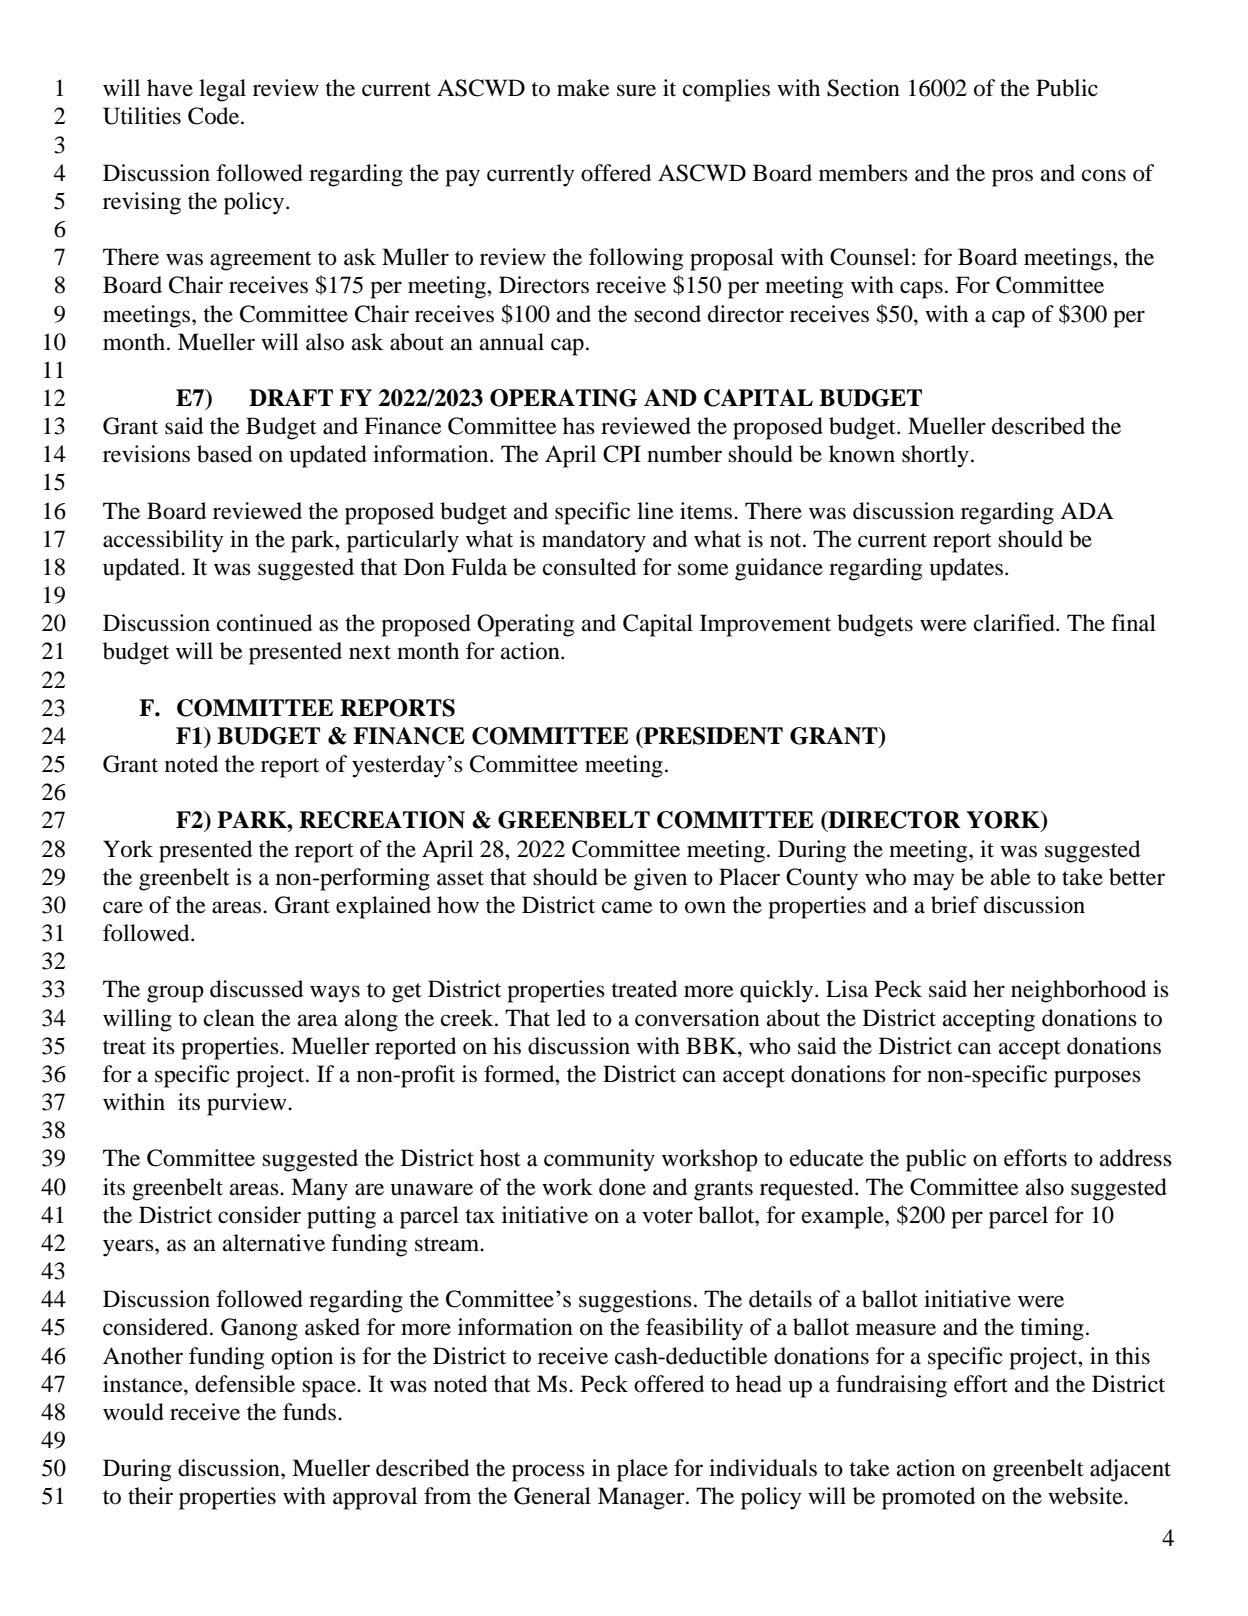 The image size is (1248, 1616). What do you see at coordinates (264, 623) in the screenshot?
I see `continued` at bounding box center [264, 623].
